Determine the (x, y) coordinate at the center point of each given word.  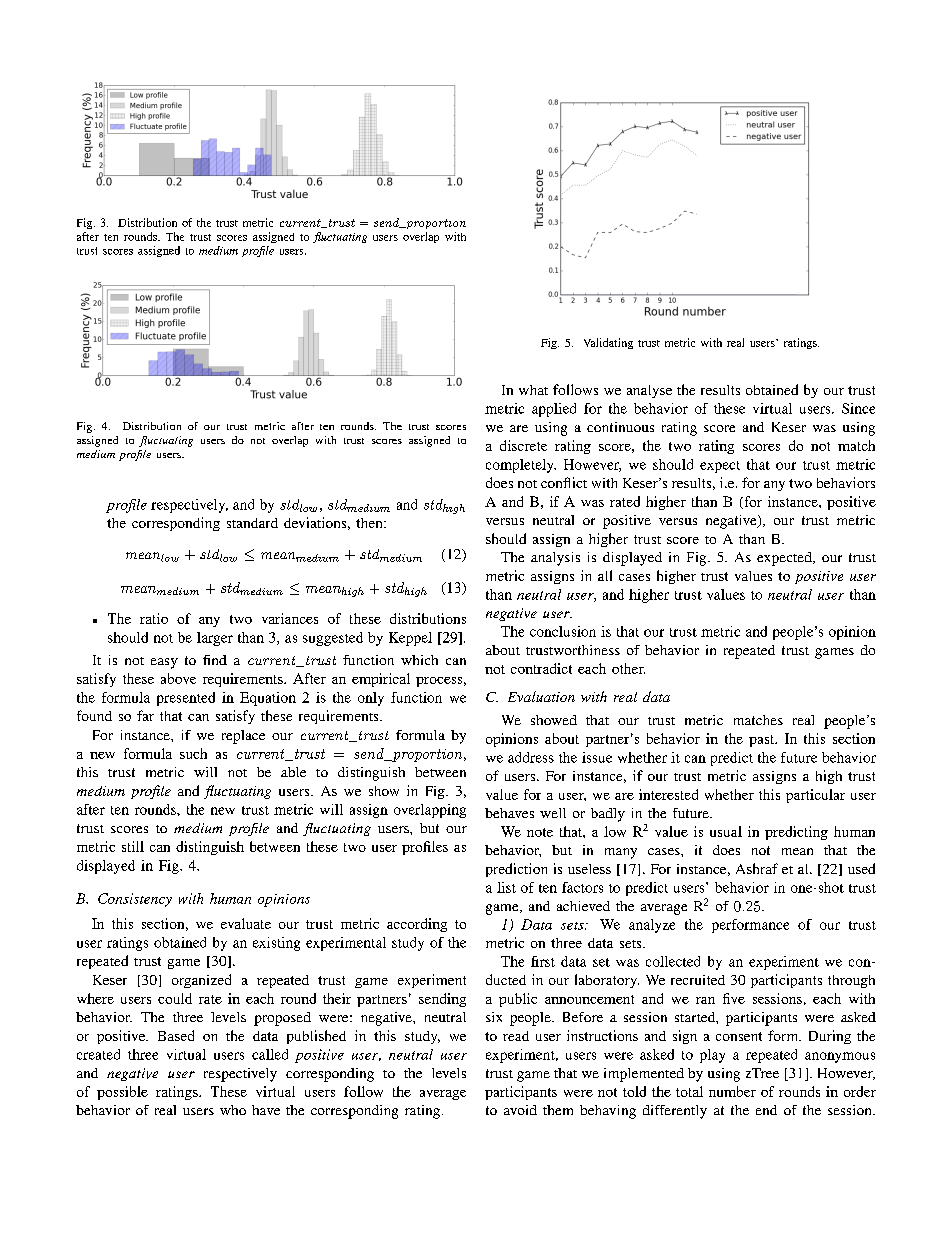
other (628, 668)
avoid (520, 1110)
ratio (154, 618)
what (533, 390)
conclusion (563, 631)
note (540, 832)
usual (726, 831)
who (233, 1110)
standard (252, 523)
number (732, 1091)
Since (858, 408)
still (133, 846)
